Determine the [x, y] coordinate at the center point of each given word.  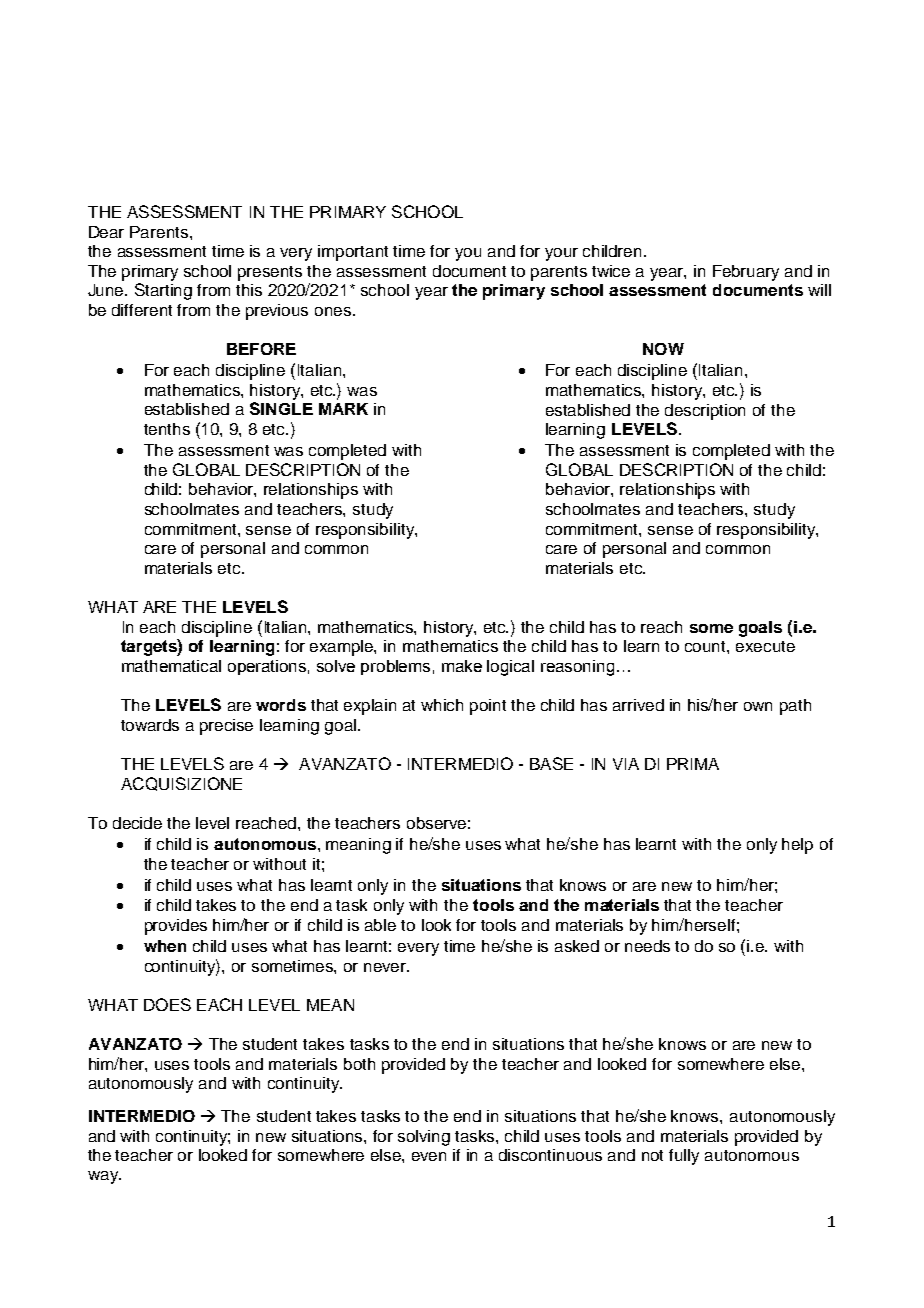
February [746, 273]
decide [137, 823]
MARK [343, 409]
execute [765, 646]
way [104, 1177]
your [561, 254]
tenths [167, 429]
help [797, 846]
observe [436, 823]
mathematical [171, 666]
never [386, 967]
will [819, 290]
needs [647, 946]
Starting [163, 291]
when [165, 946]
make [462, 666]
